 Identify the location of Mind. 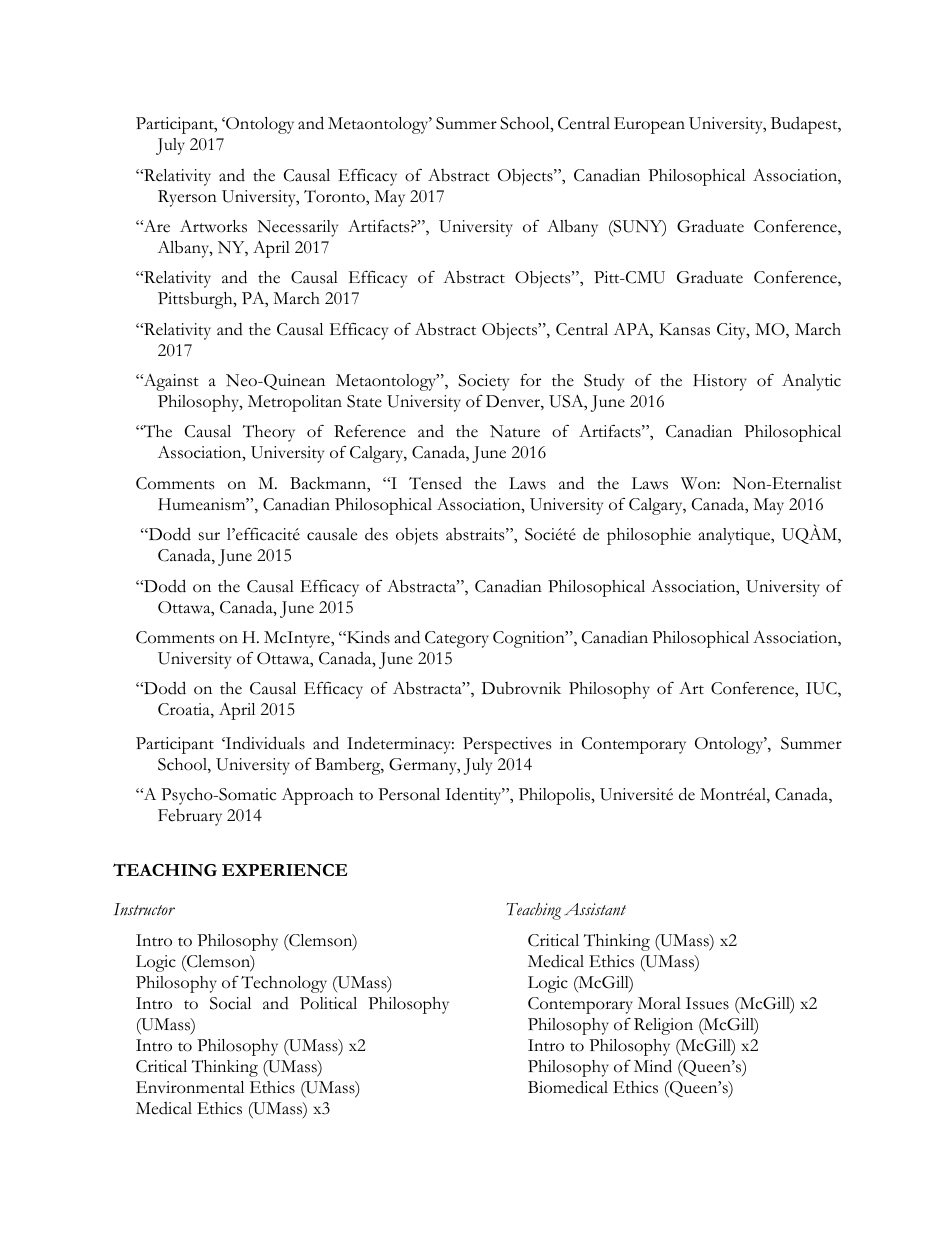
(653, 1066).
